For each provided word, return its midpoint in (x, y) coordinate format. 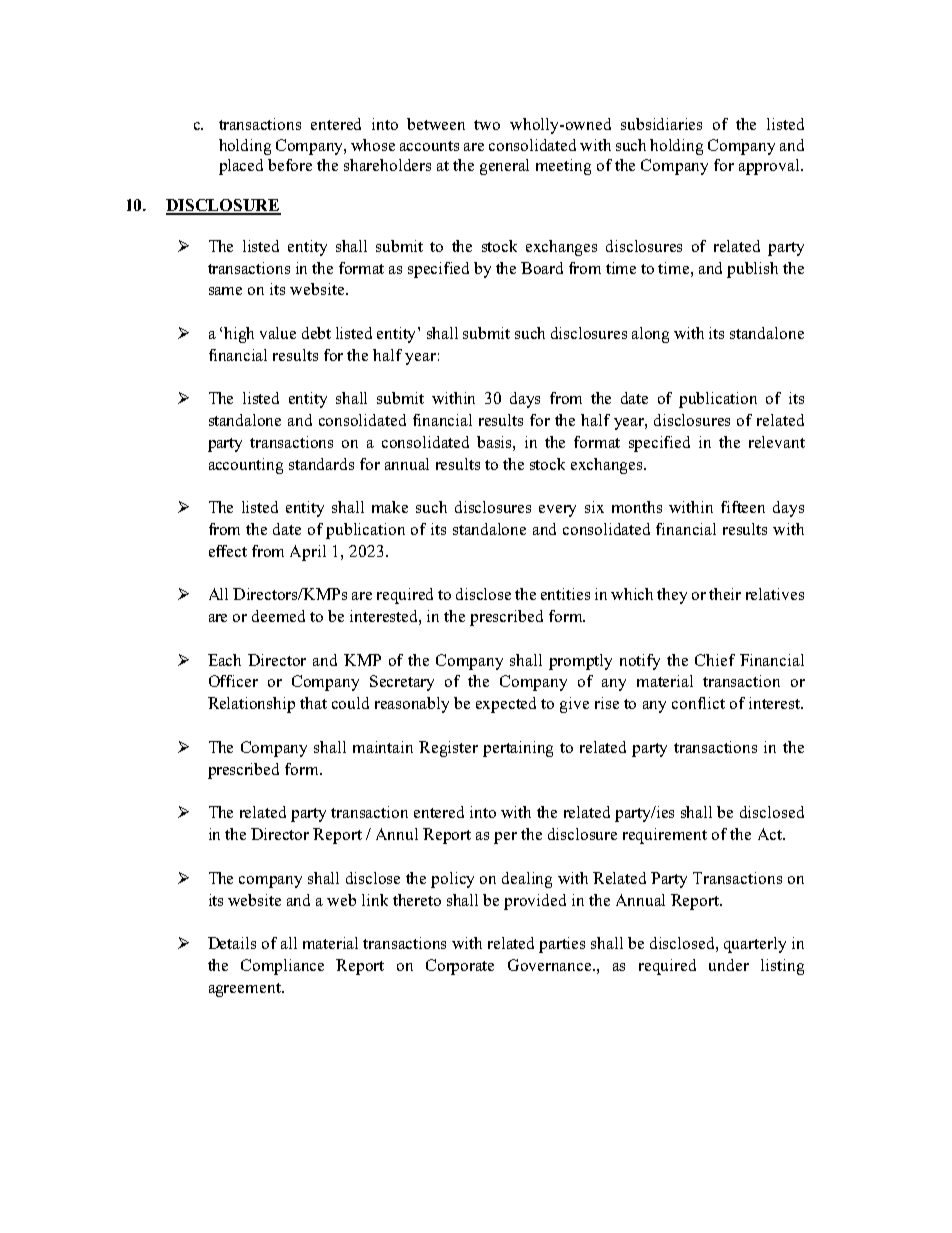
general (504, 167)
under (729, 965)
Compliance (282, 967)
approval (770, 167)
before (290, 165)
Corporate (460, 967)
